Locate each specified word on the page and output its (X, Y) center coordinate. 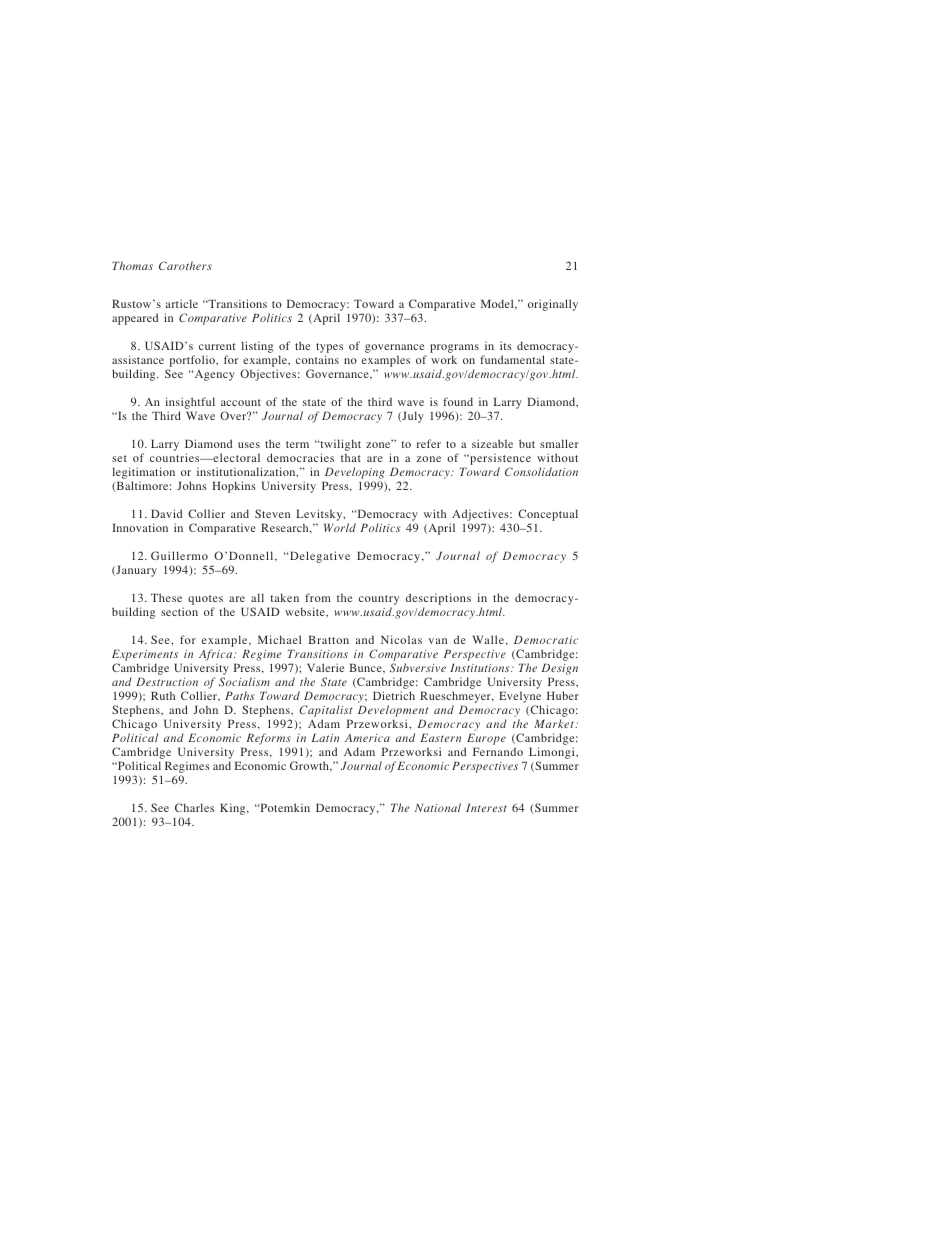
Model (498, 304)
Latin (325, 737)
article (182, 303)
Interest (486, 807)
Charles (194, 807)
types (329, 348)
